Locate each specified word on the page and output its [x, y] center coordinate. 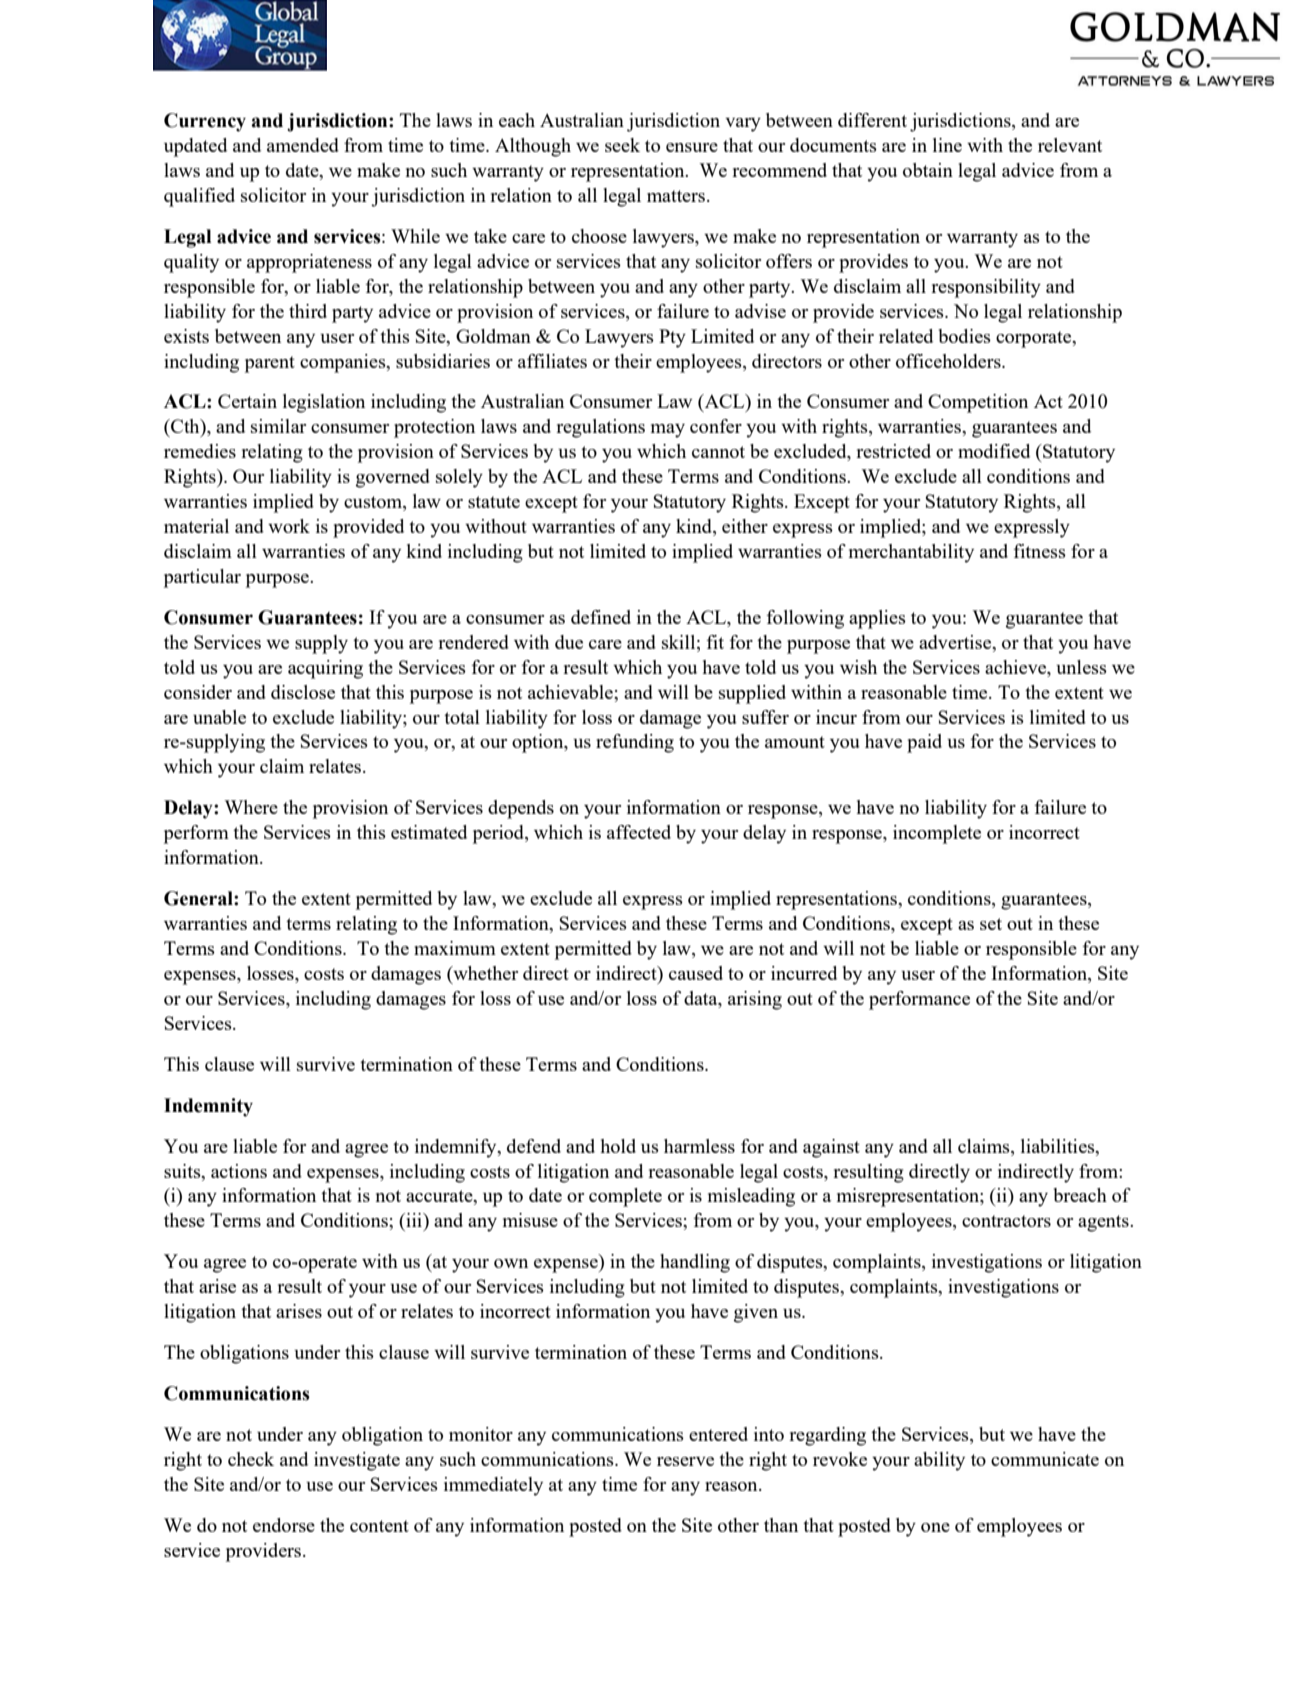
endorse [284, 1525]
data [702, 999]
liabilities [1059, 1146]
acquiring [325, 669]
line [947, 145]
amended [303, 145]
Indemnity [208, 1107]
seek [622, 145]
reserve [685, 1461]
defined [601, 617]
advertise [956, 642]
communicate [1045, 1459]
